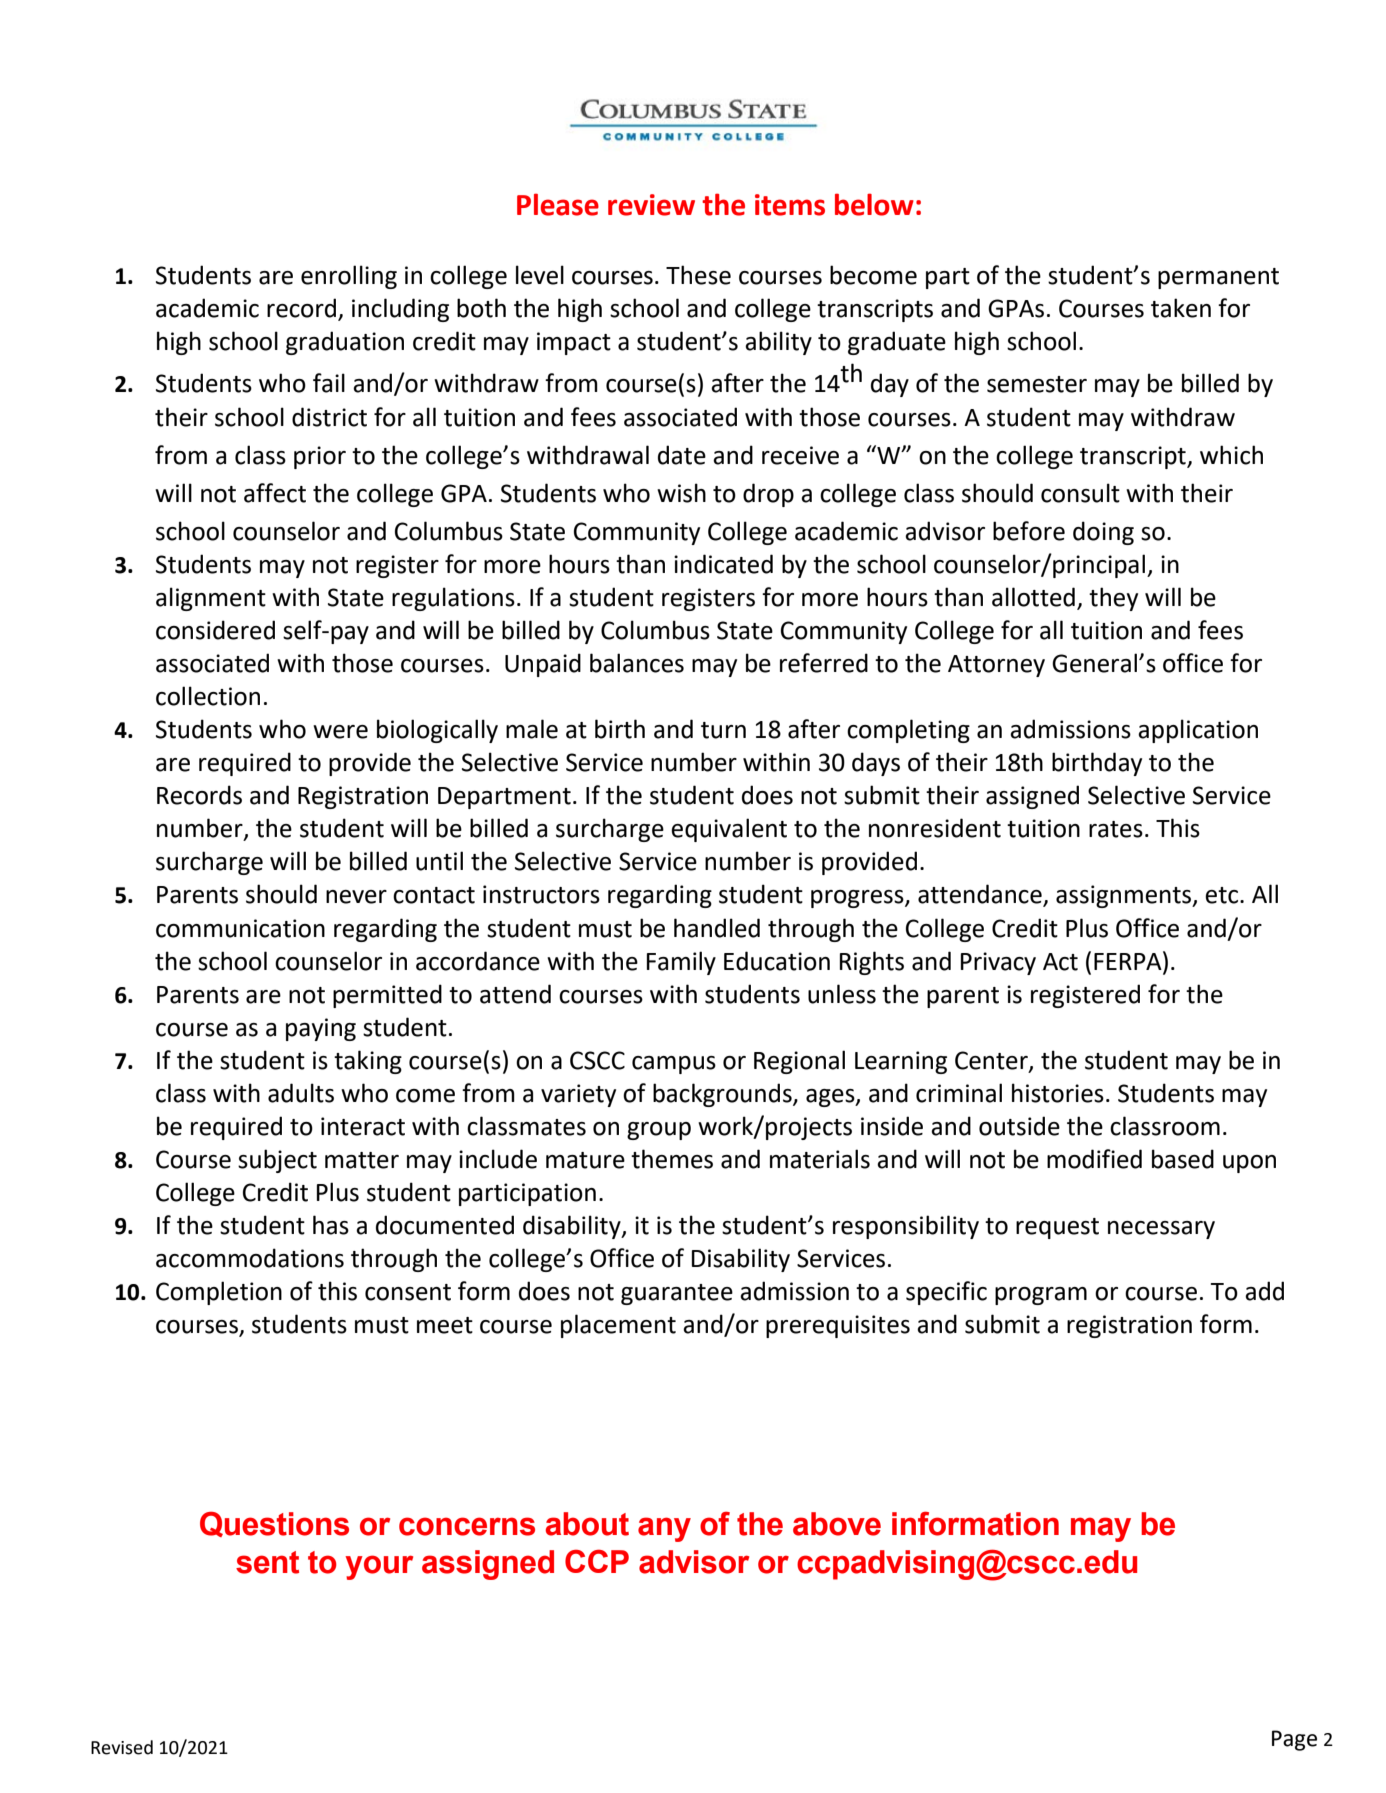 This screenshot has height=1793, width=1386. I want to click on Page, so click(1294, 1740).
